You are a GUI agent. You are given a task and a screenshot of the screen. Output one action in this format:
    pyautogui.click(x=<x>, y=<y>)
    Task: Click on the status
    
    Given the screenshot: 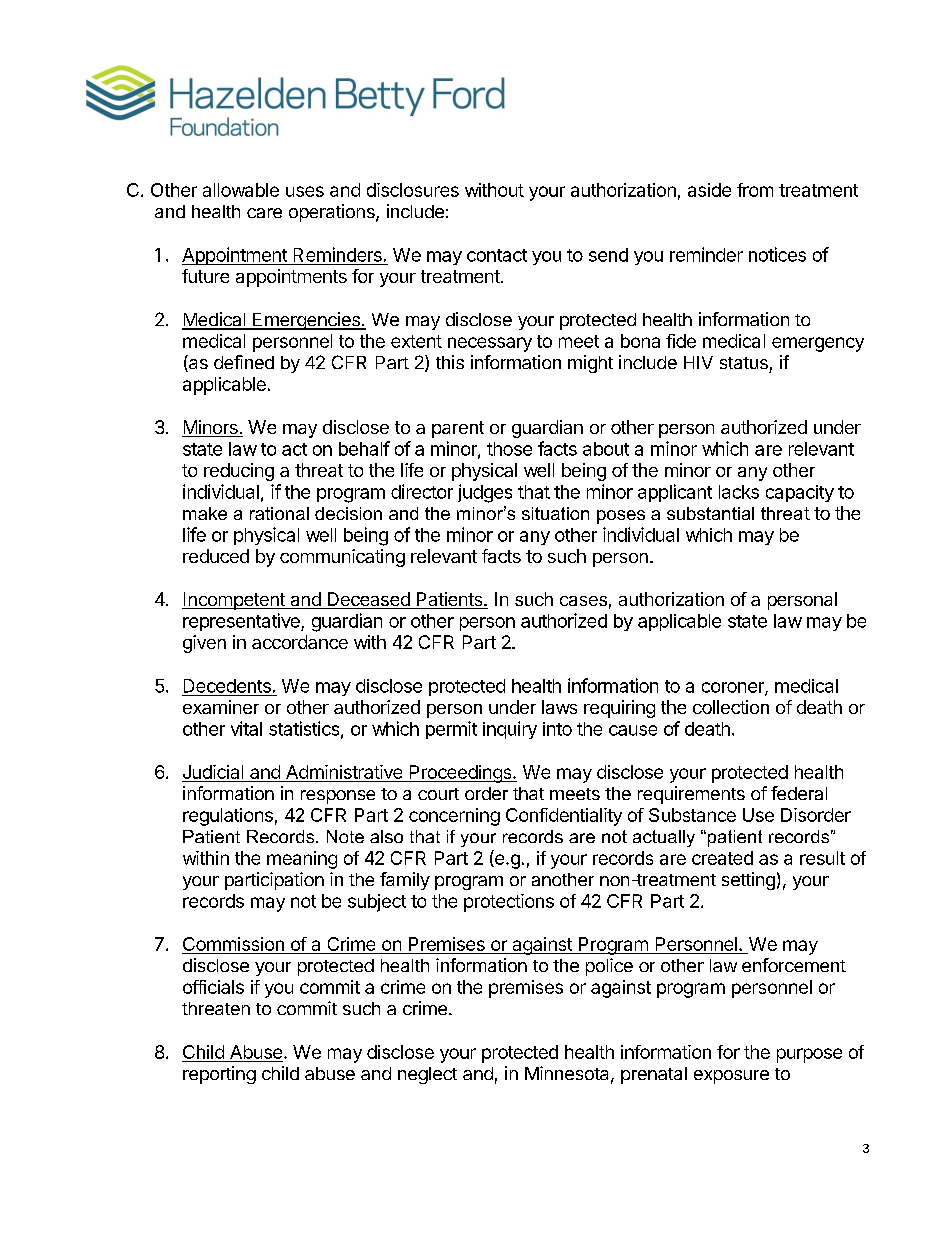 What is the action you would take?
    pyautogui.click(x=744, y=363)
